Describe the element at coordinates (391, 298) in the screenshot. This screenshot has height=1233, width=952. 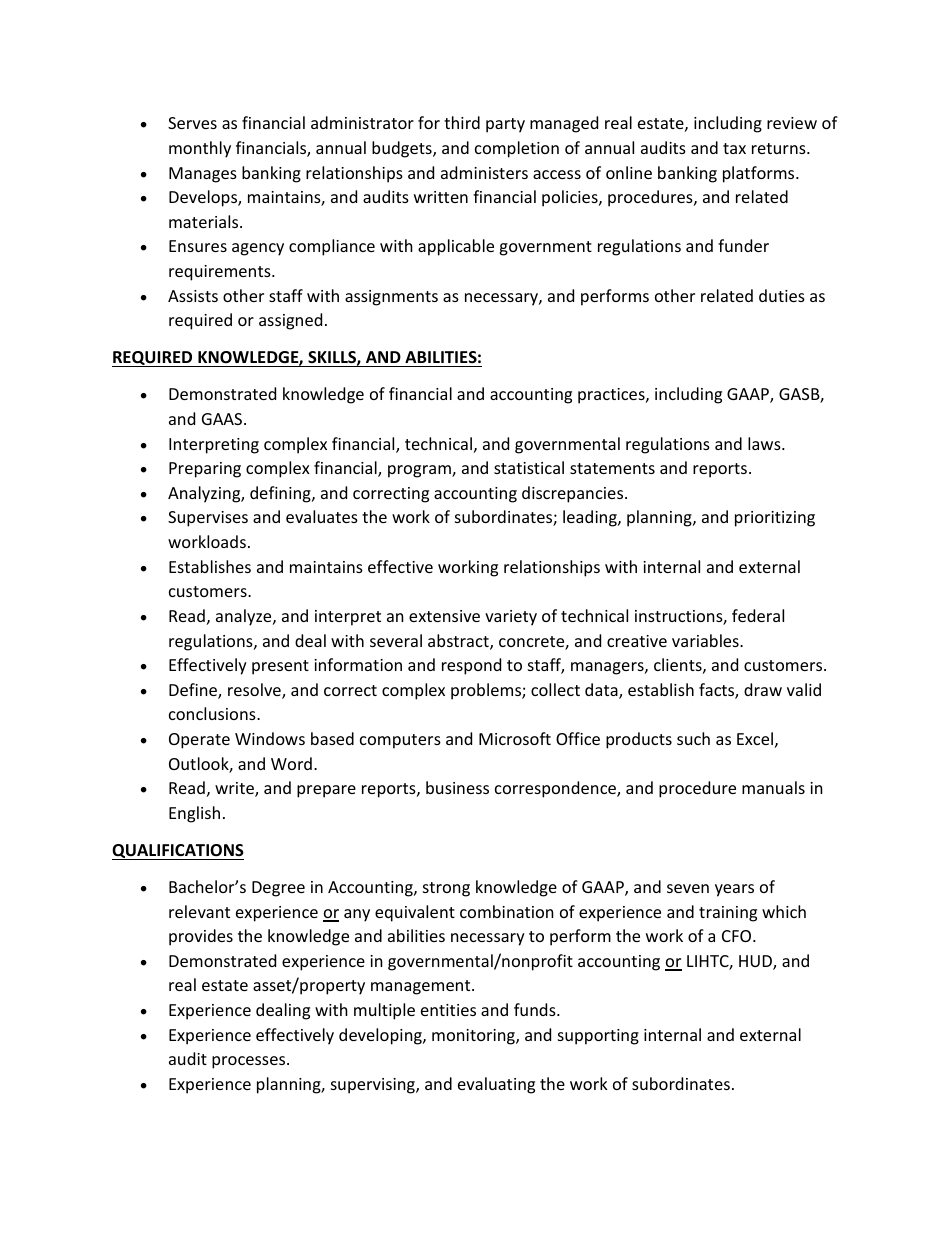
I see `assignments` at that location.
